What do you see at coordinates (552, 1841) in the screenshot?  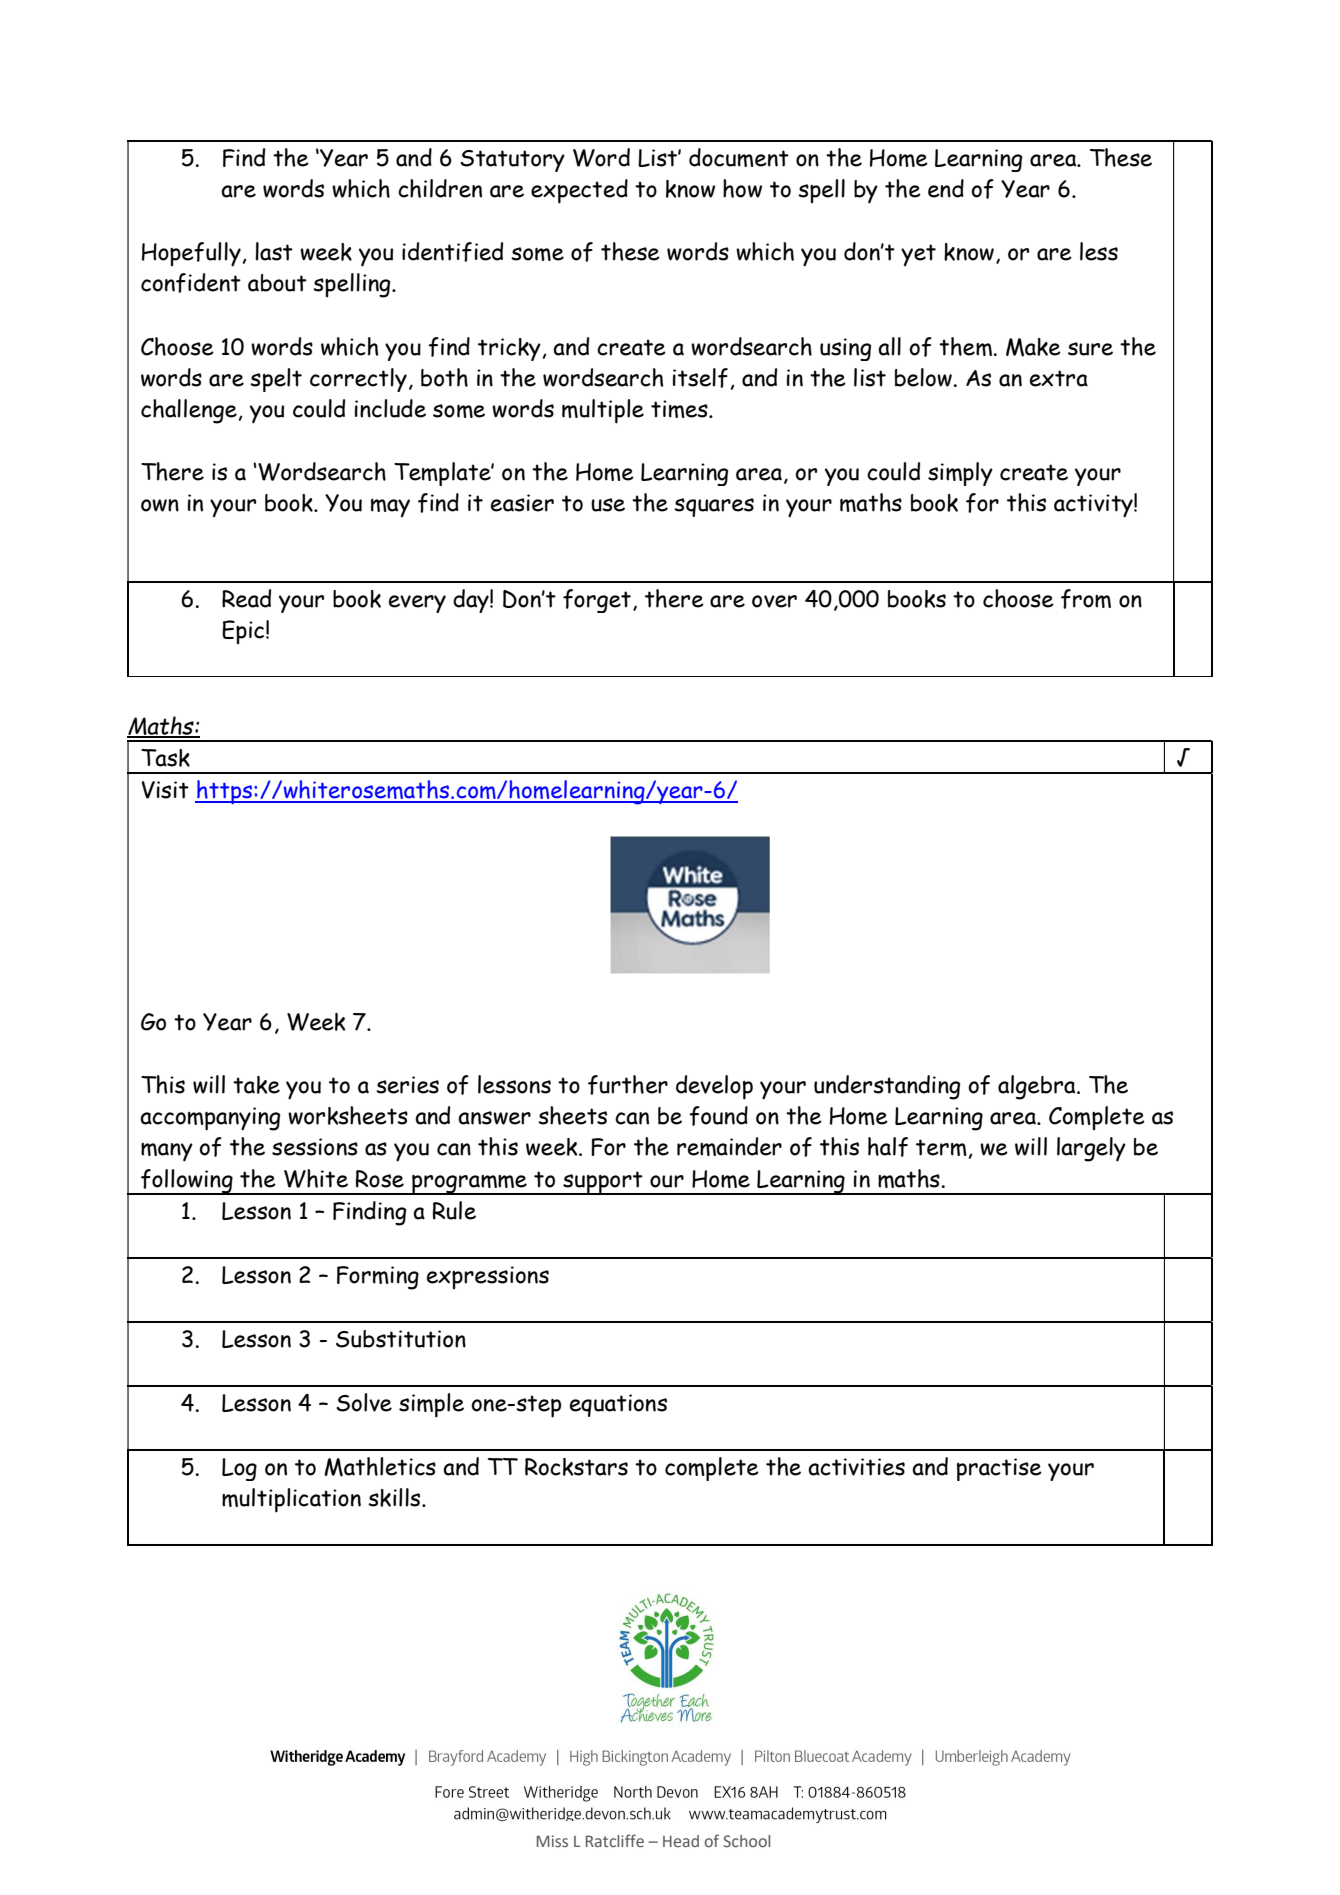 I see `Miss` at bounding box center [552, 1841].
